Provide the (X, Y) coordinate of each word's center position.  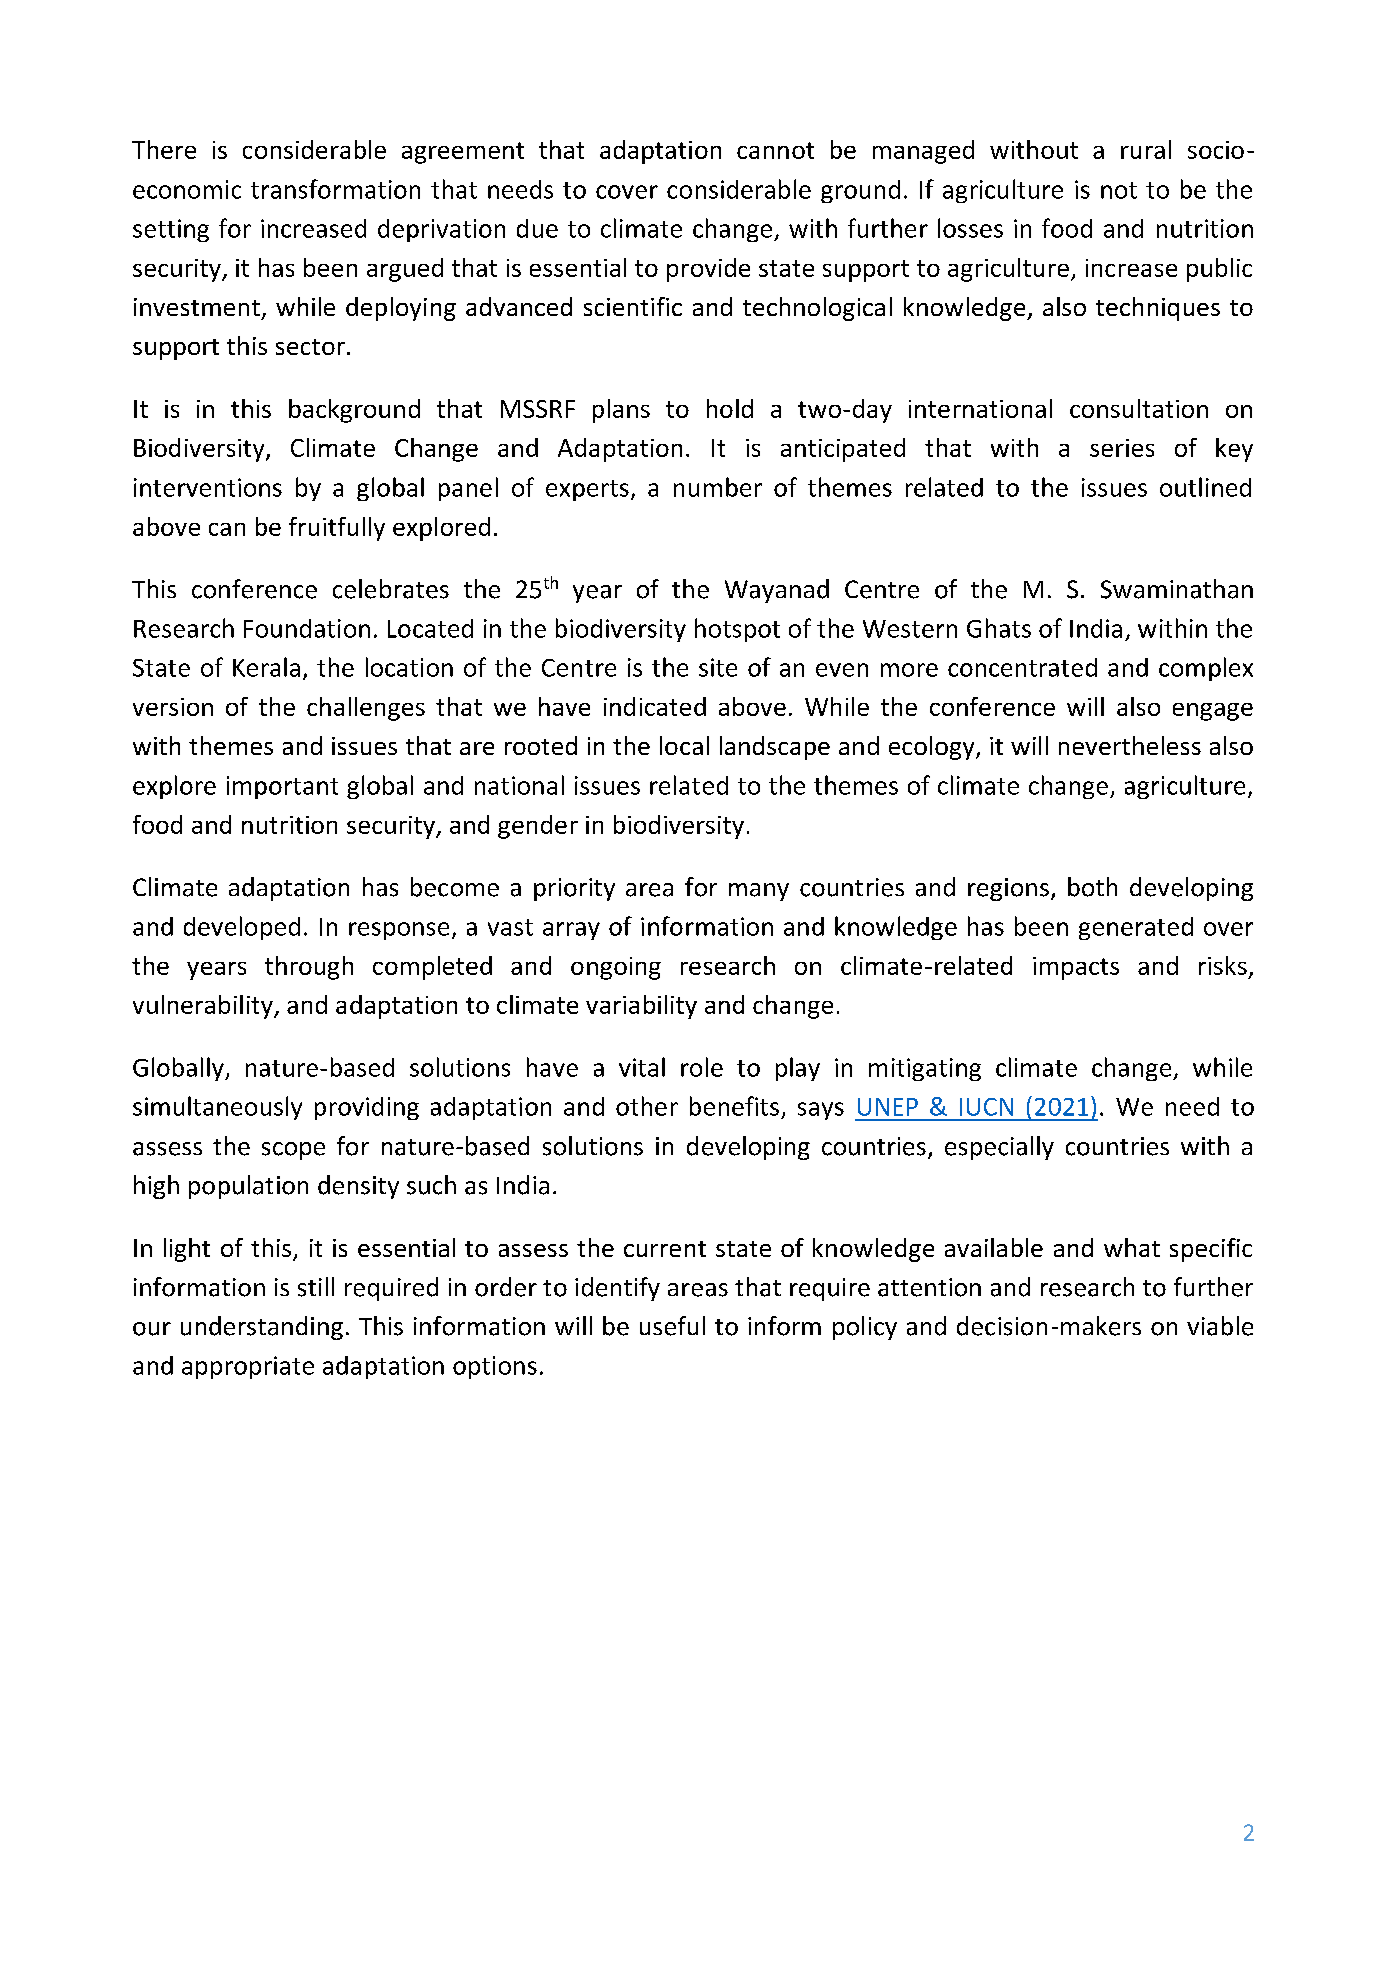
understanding (262, 1328)
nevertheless (1130, 745)
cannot (775, 150)
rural (1146, 149)
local (684, 745)
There (164, 149)
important (282, 787)
